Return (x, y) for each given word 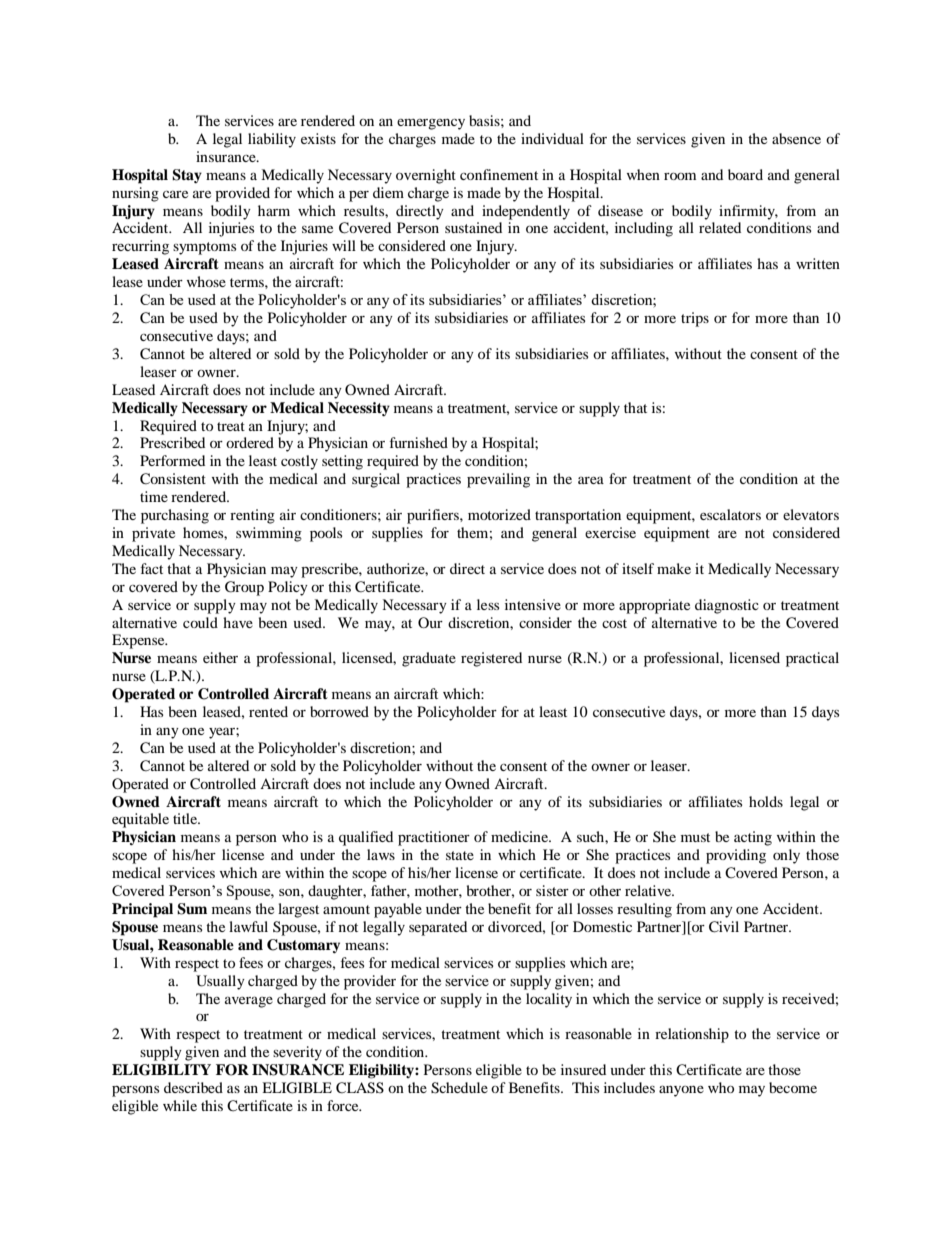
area (591, 480)
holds (766, 801)
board (745, 174)
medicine (521, 836)
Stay (187, 176)
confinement (499, 174)
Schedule (459, 1088)
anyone (681, 1091)
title (186, 818)
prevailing (498, 480)
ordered (250, 442)
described (193, 1087)
